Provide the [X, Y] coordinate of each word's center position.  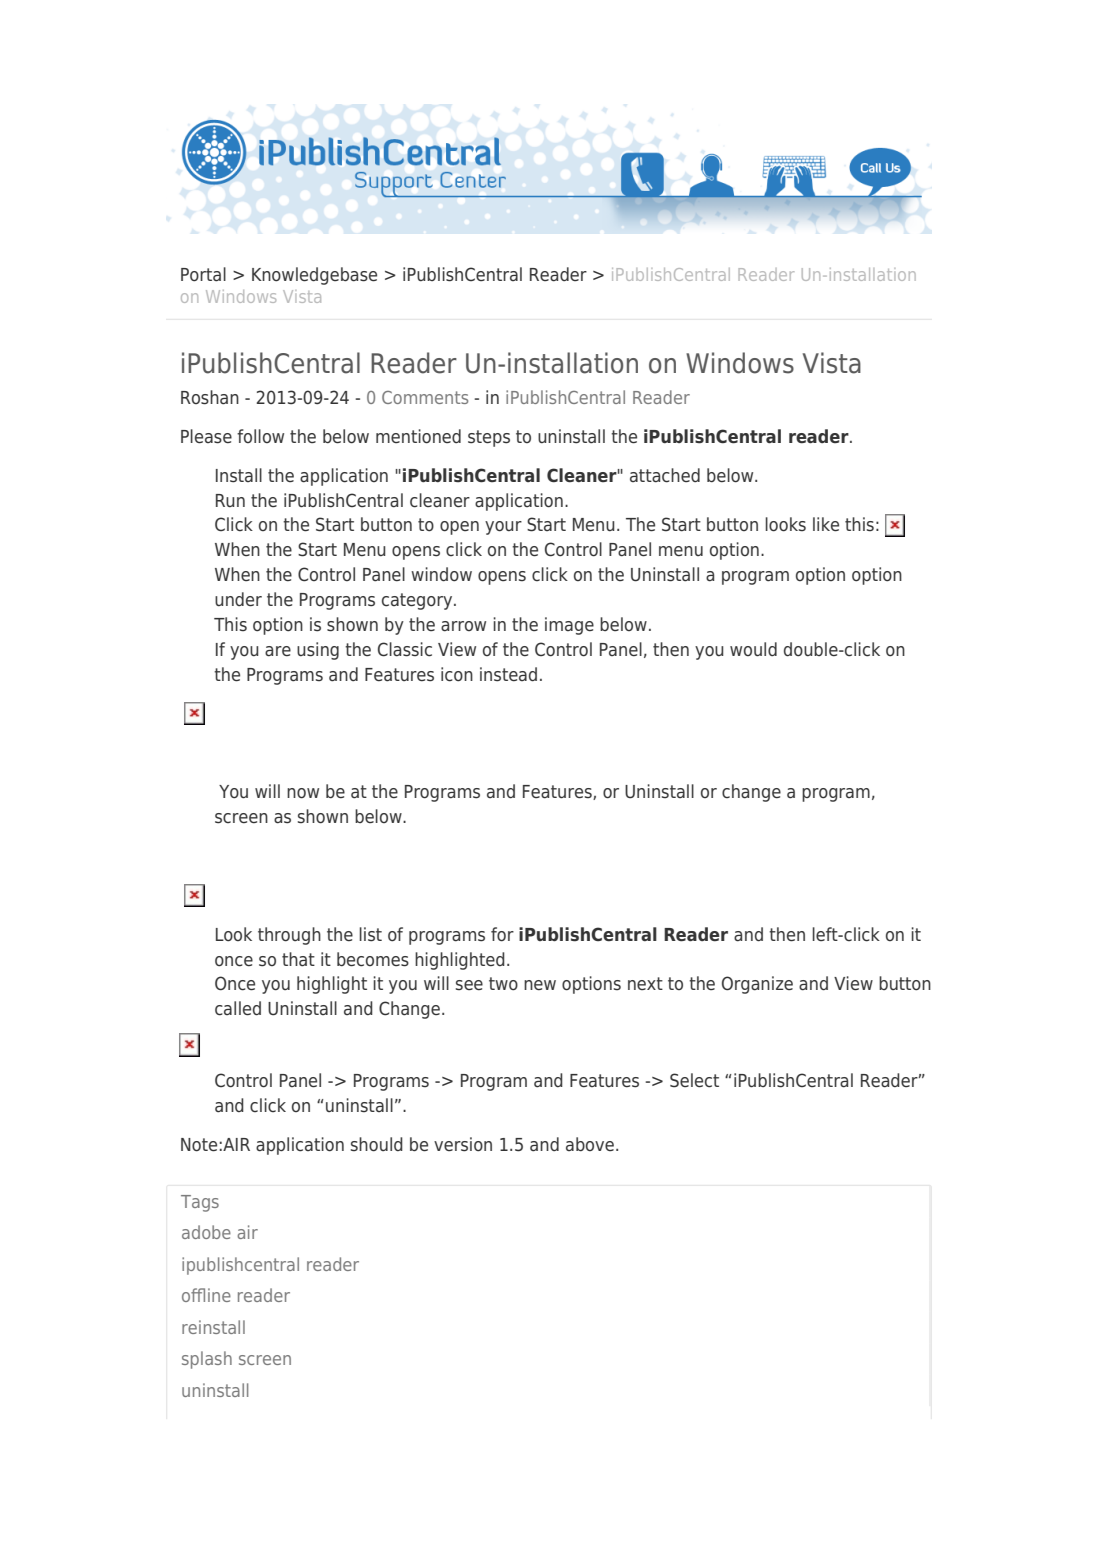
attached [665, 475]
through [289, 936]
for [502, 934]
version [463, 1144]
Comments [425, 397]
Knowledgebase [314, 276]
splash [207, 1360]
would [753, 649]
